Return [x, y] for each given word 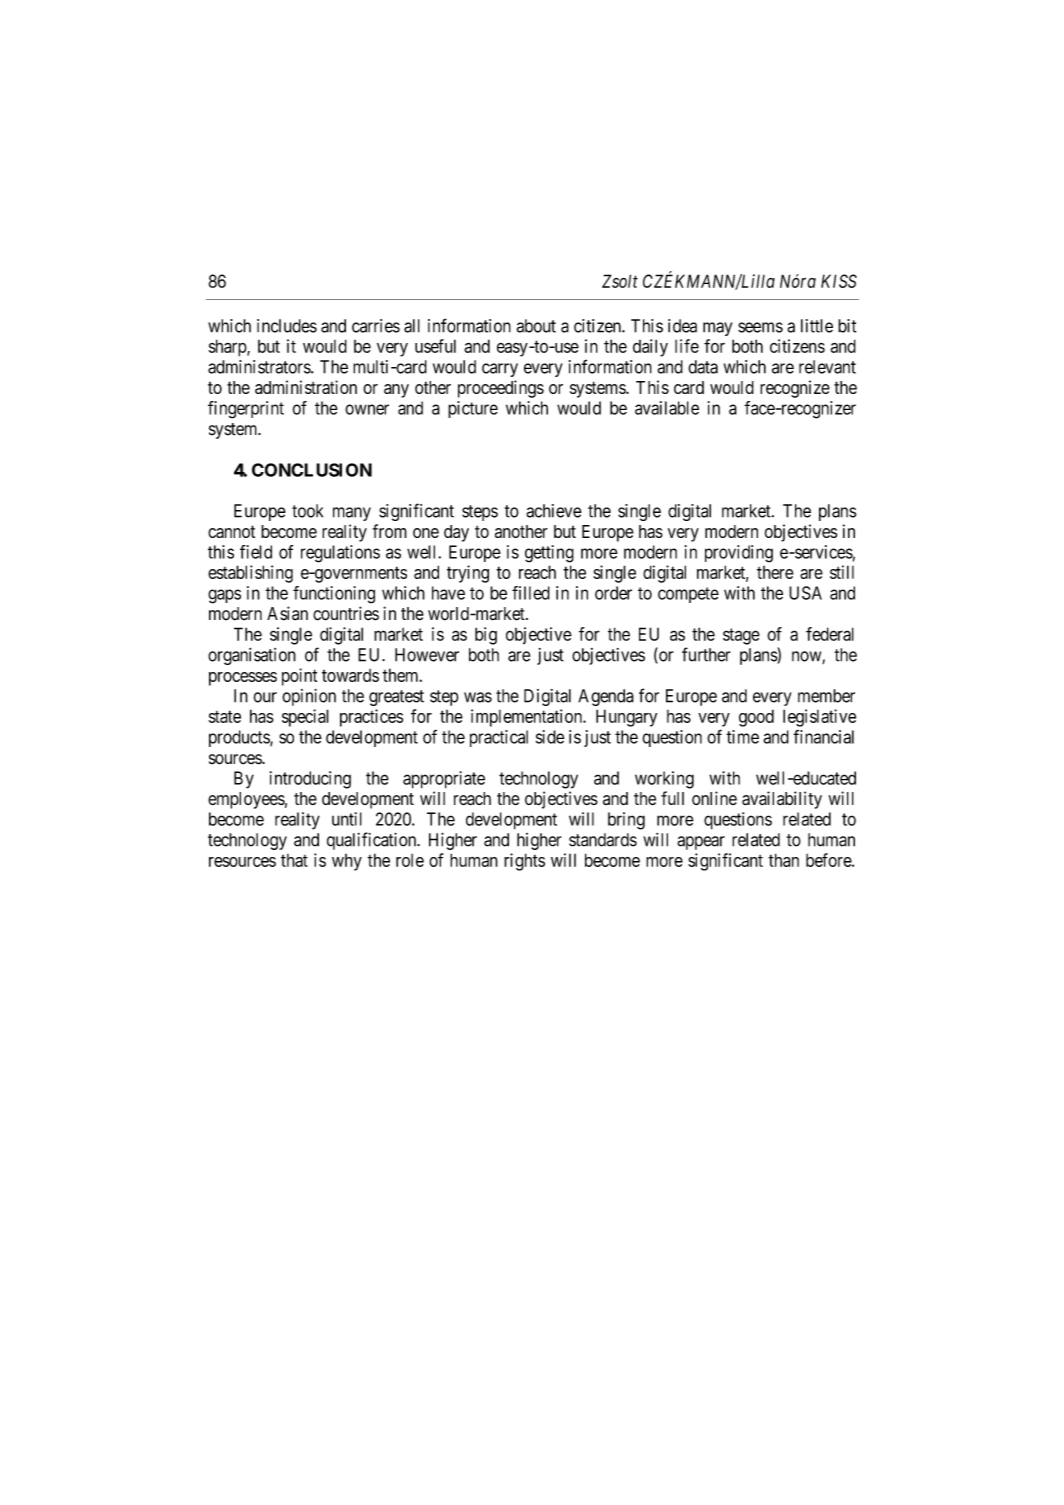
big [486, 636]
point [299, 677]
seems [760, 327]
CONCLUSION [312, 470]
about [536, 326]
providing [739, 554]
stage [741, 636]
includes [287, 326]
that [294, 860]
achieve [554, 511]
